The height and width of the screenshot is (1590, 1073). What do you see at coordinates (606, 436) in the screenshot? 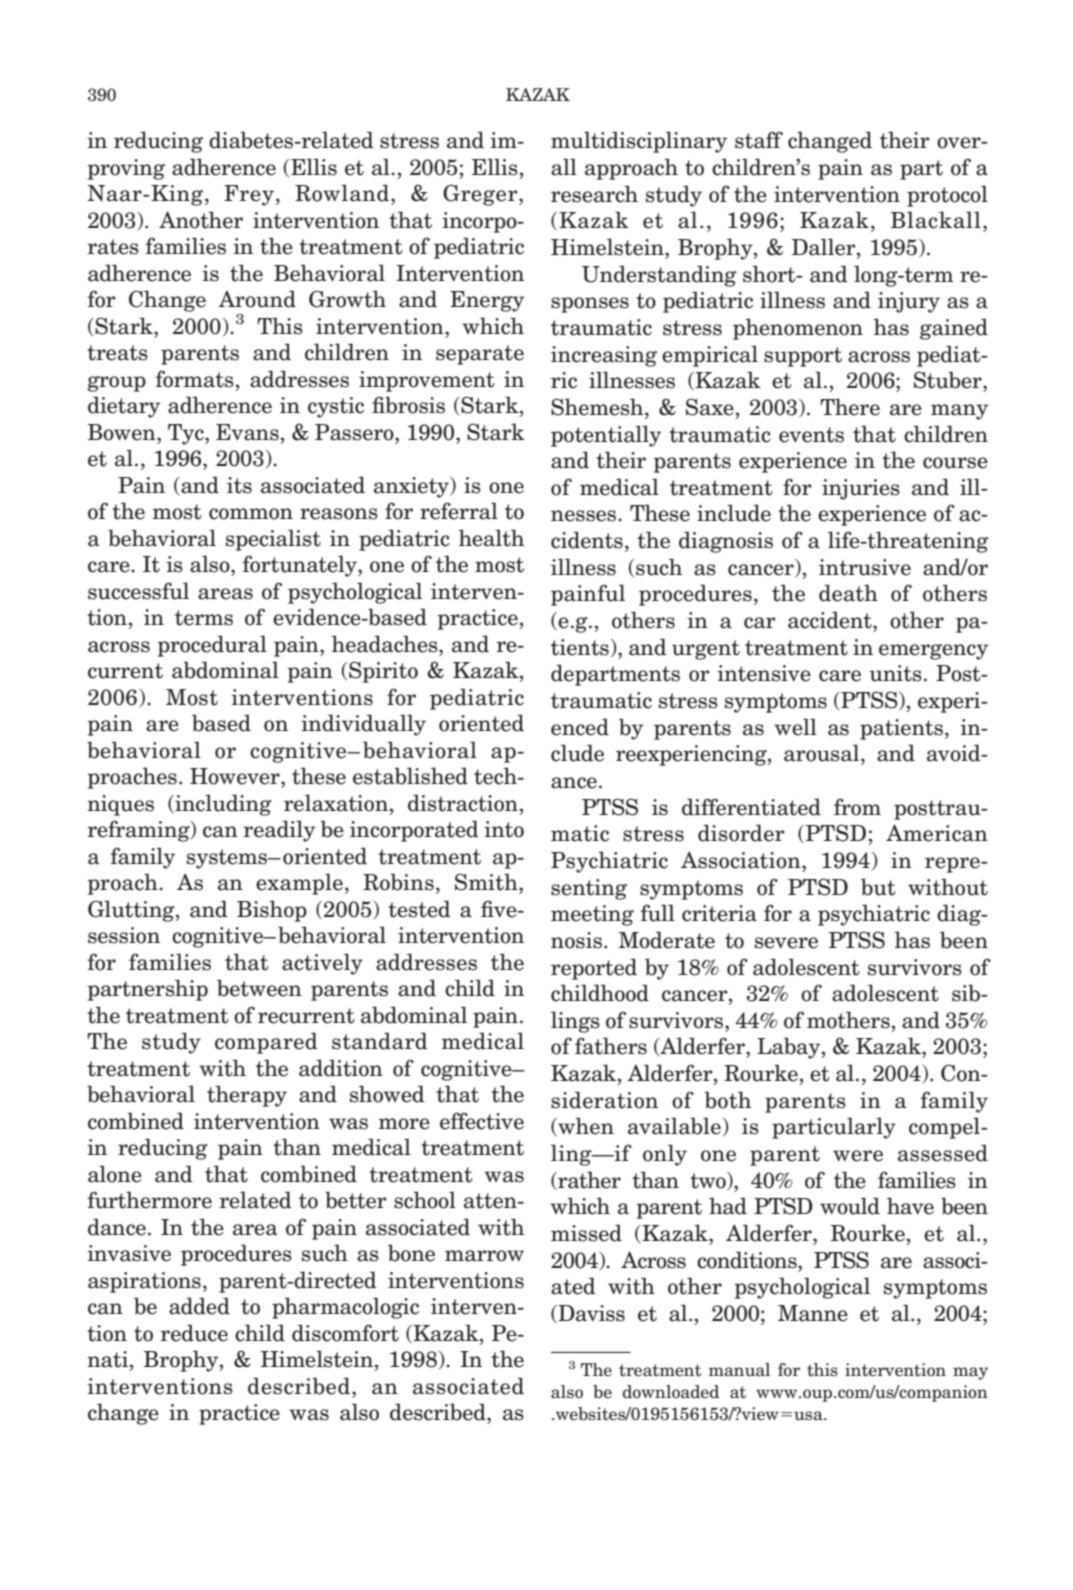
I see `potentially` at bounding box center [606, 436].
